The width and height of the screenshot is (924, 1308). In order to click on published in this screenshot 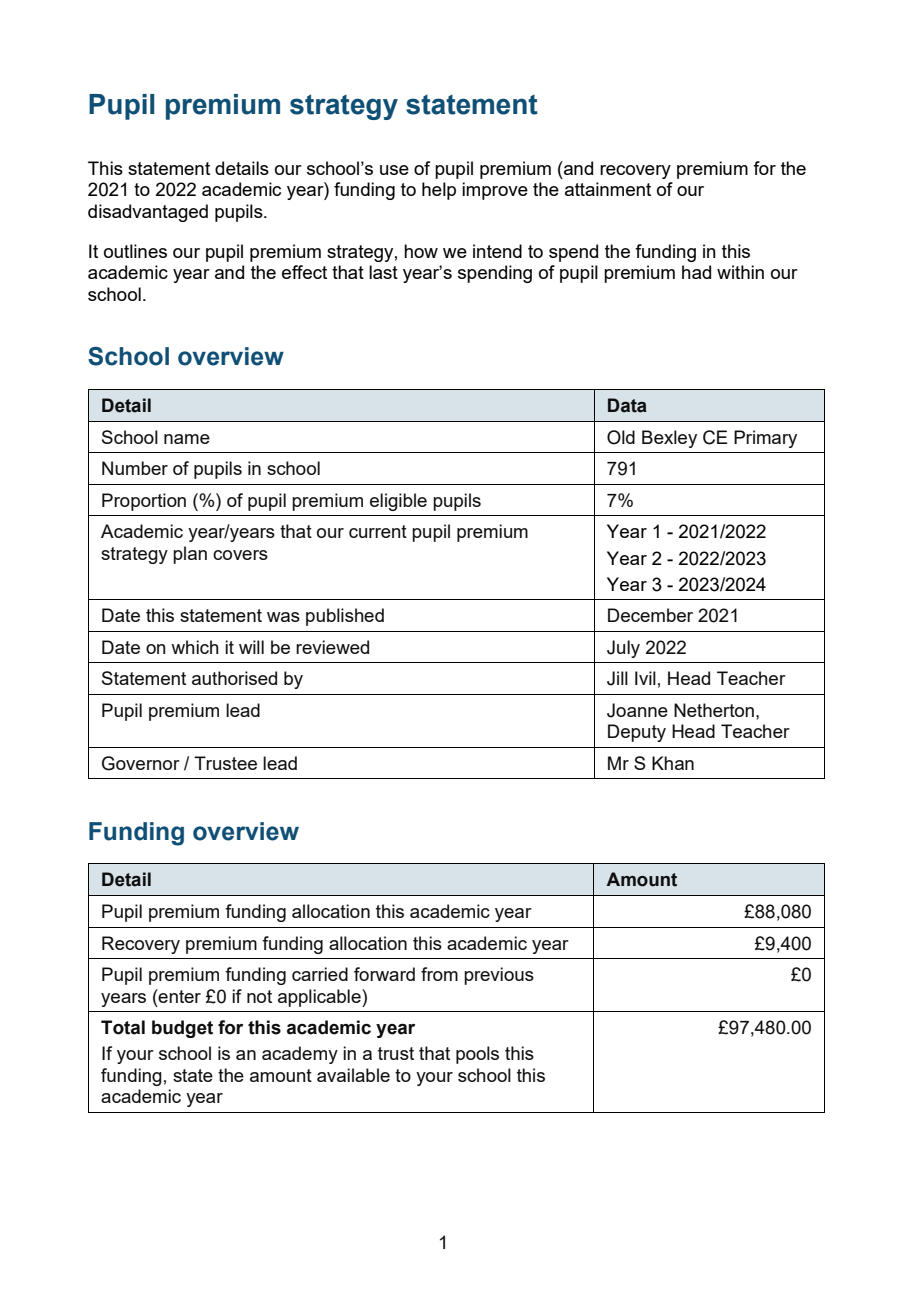, I will do `click(345, 617)`.
